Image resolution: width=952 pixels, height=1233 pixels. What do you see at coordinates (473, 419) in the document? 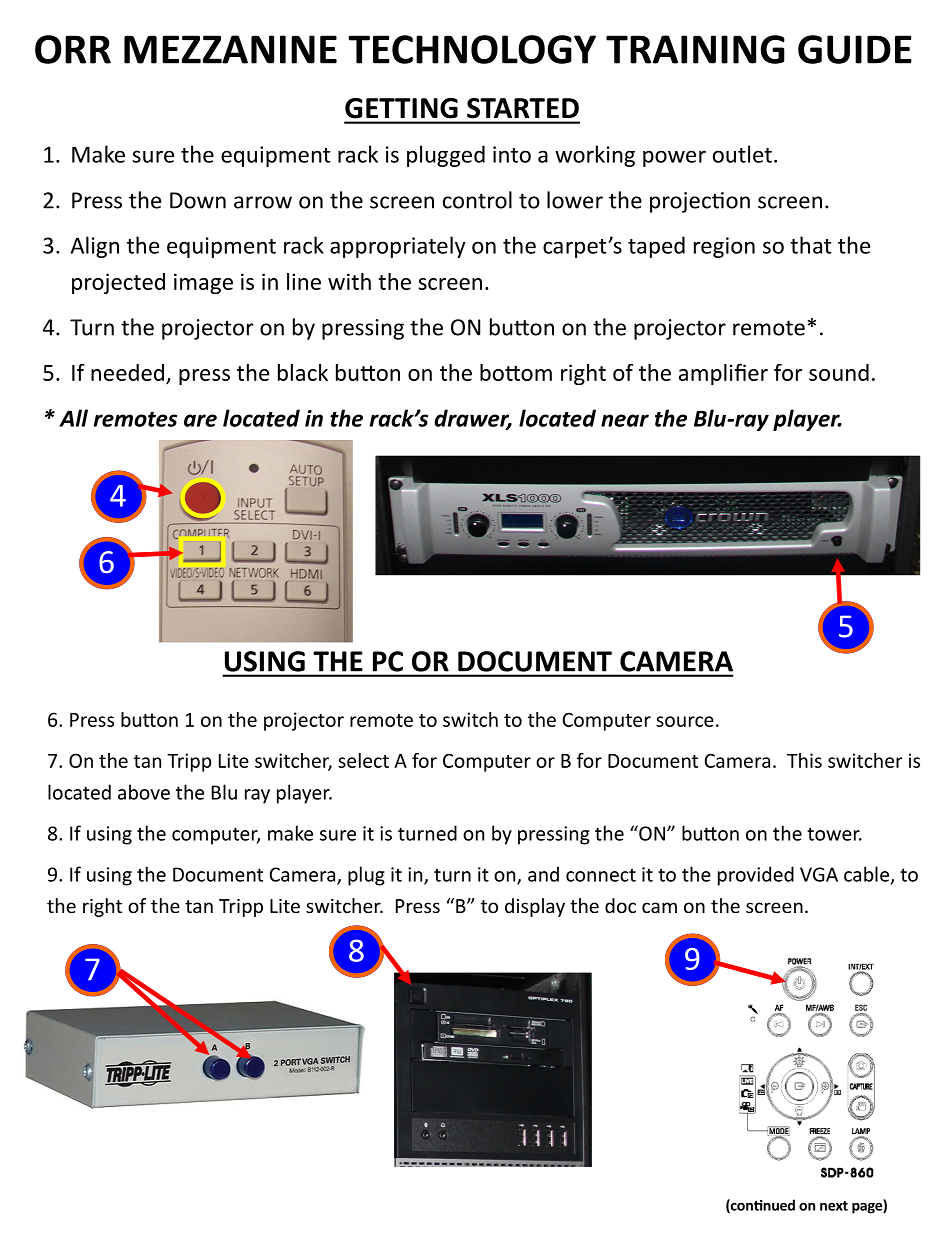
I see `drawer` at bounding box center [473, 419].
